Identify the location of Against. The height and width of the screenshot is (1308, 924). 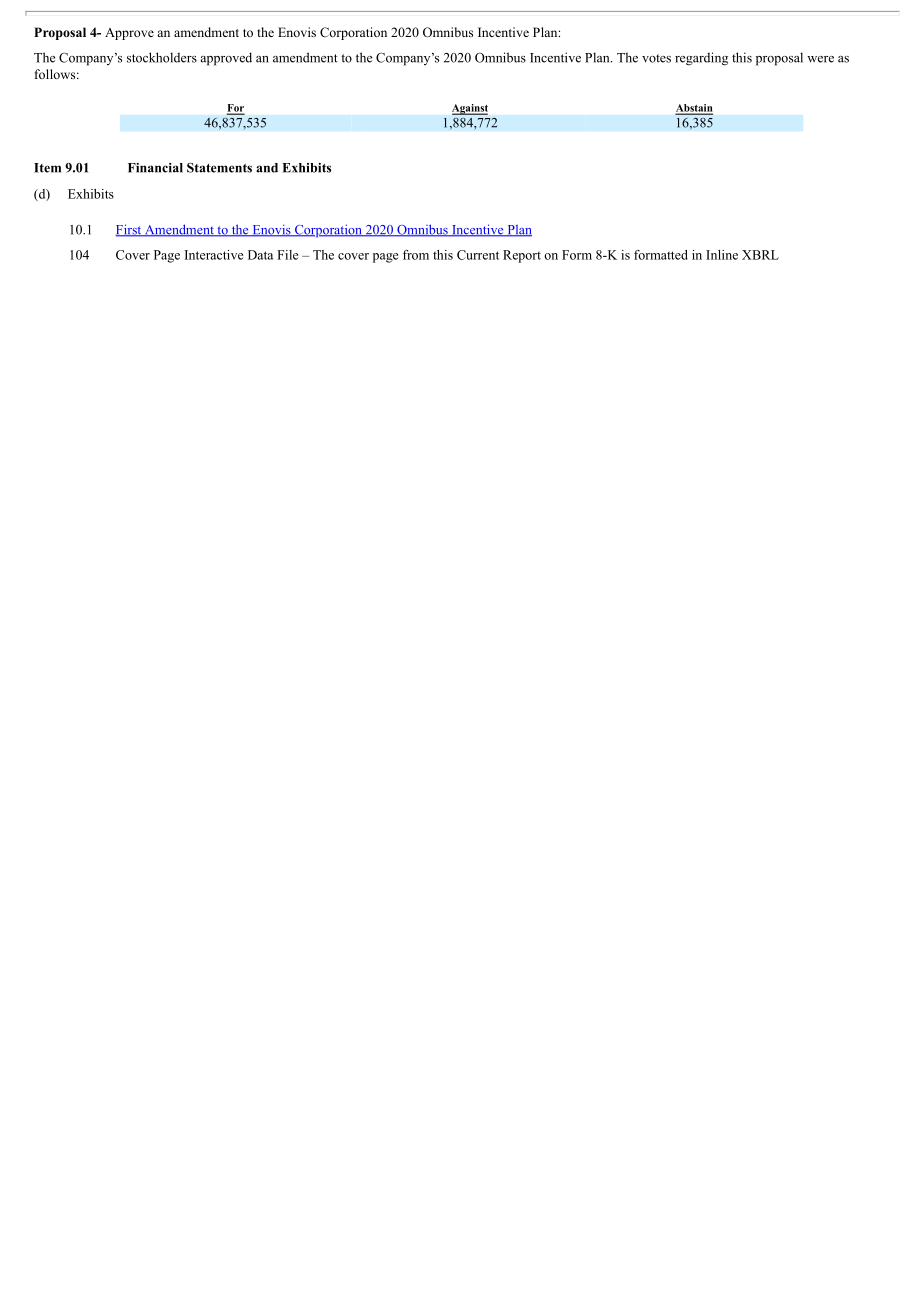
(470, 109).
